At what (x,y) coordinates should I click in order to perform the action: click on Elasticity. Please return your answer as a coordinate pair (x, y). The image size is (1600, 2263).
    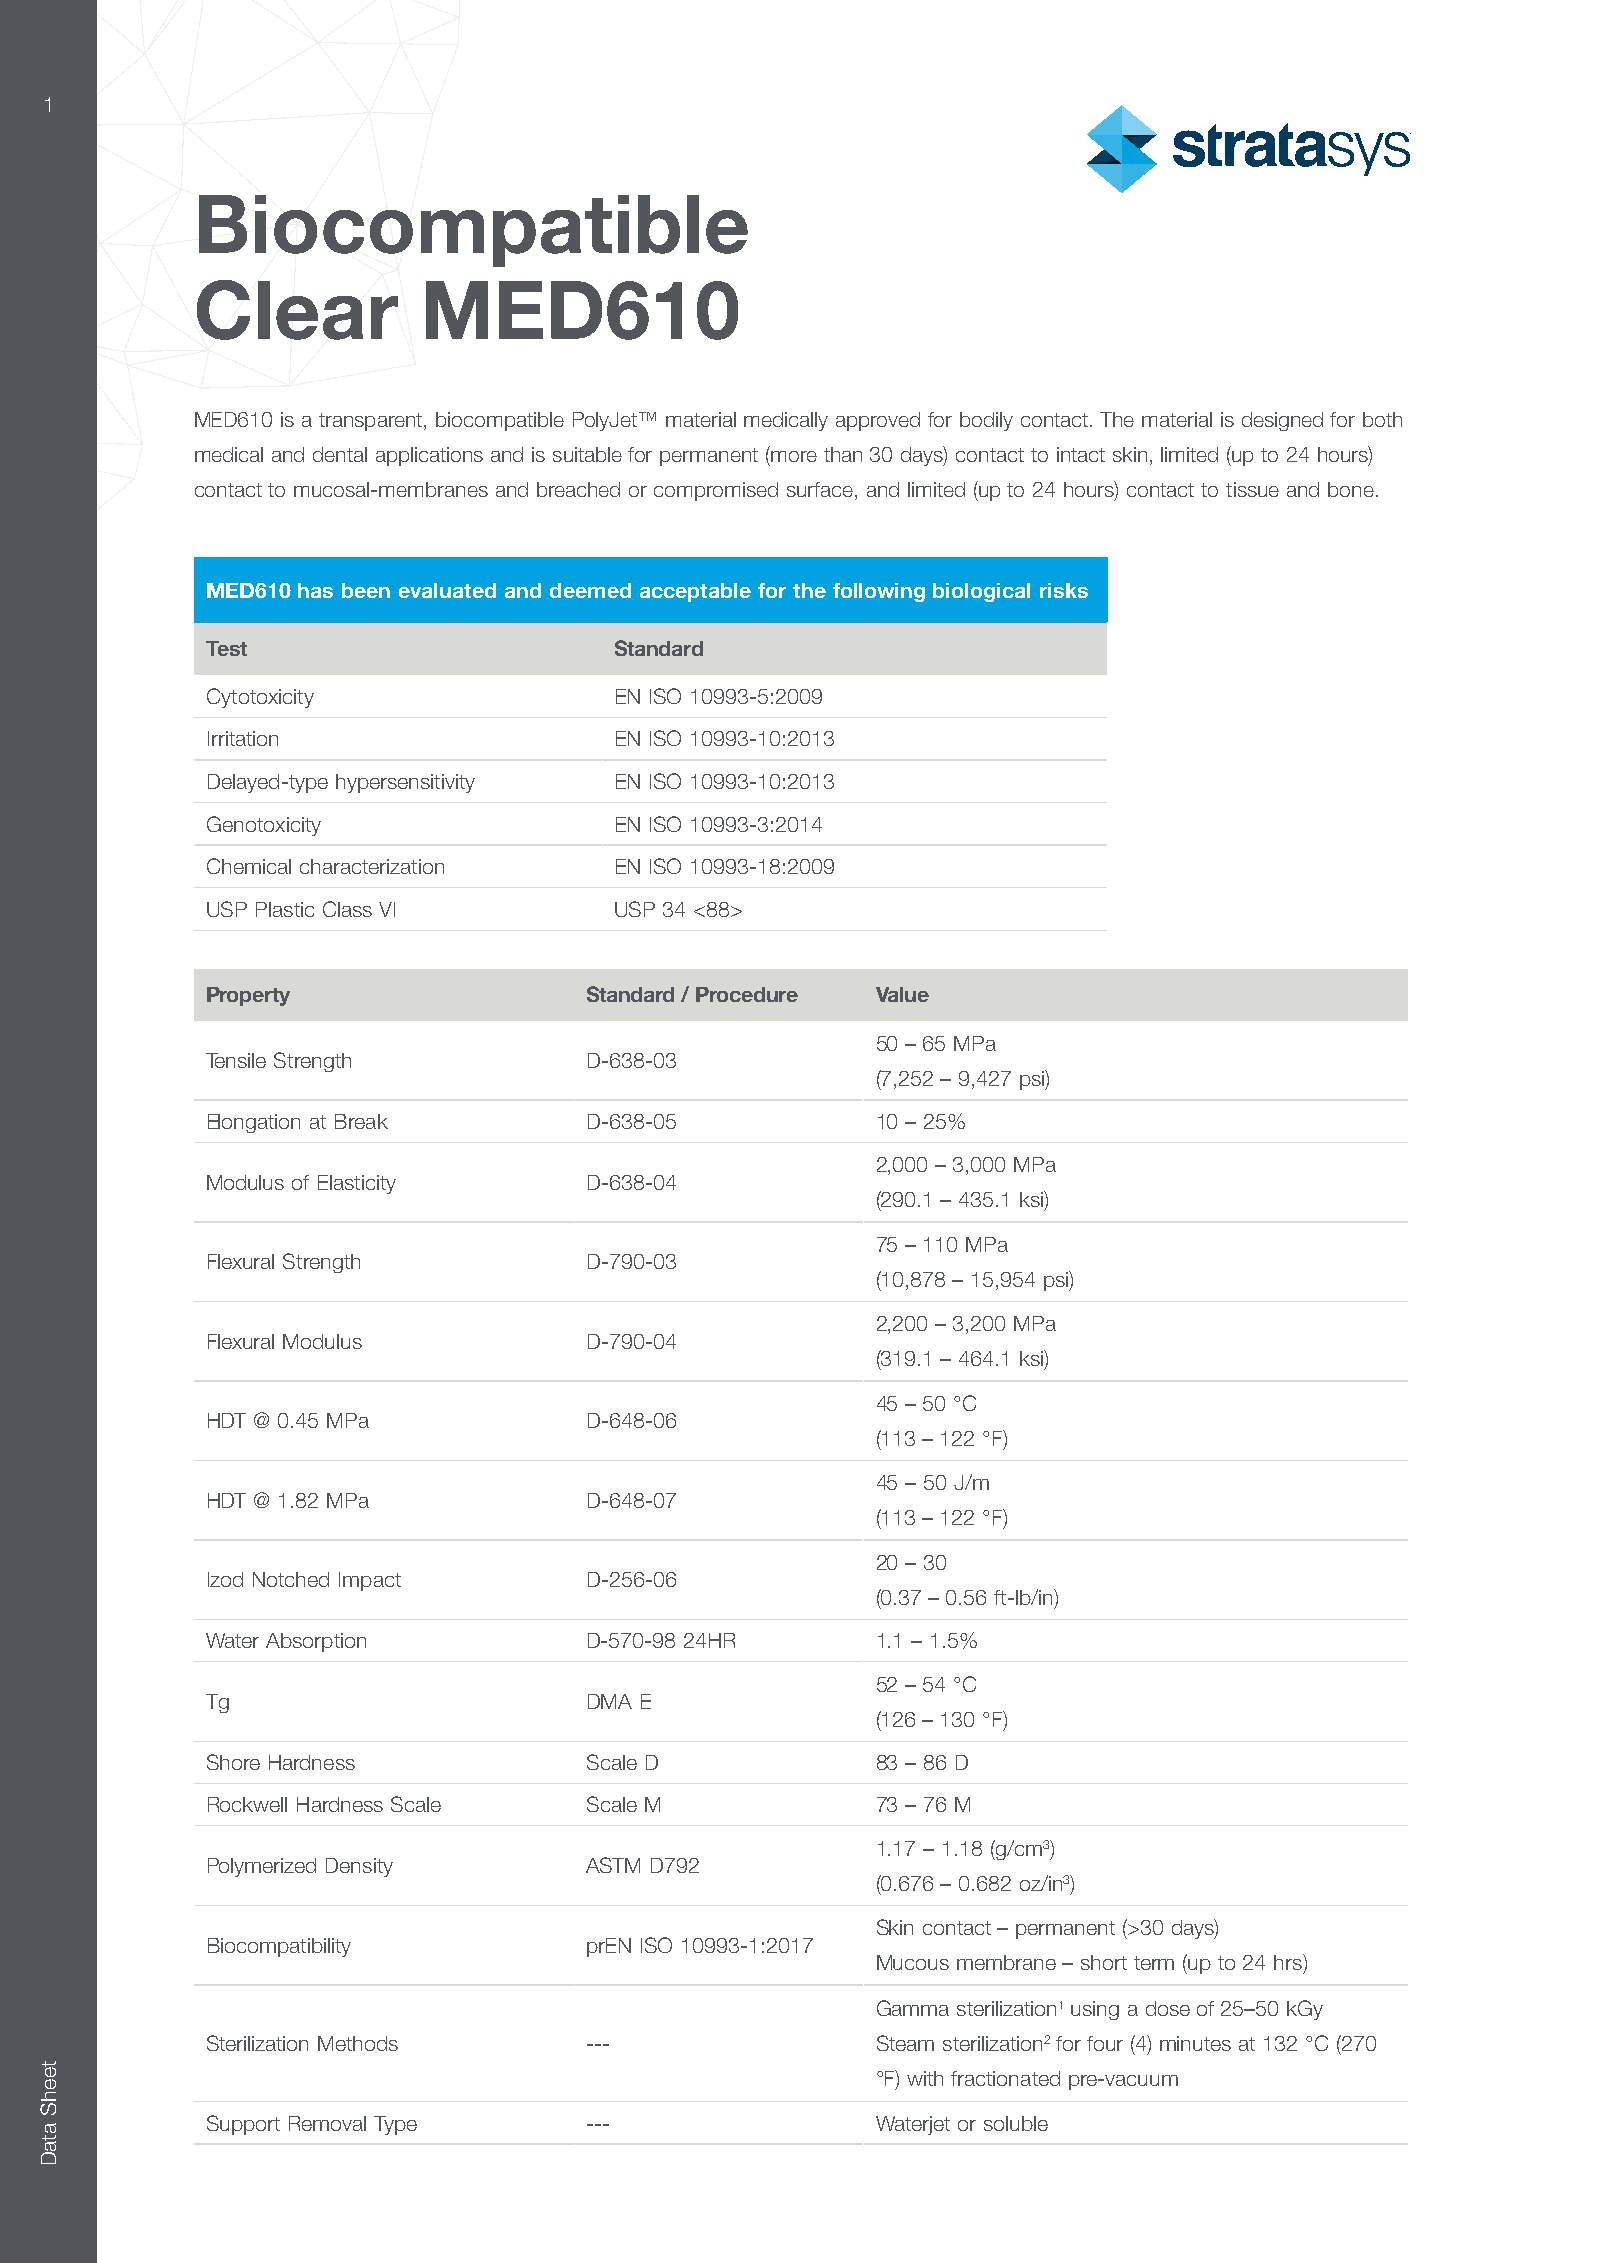
    Looking at the image, I should click on (357, 1184).
